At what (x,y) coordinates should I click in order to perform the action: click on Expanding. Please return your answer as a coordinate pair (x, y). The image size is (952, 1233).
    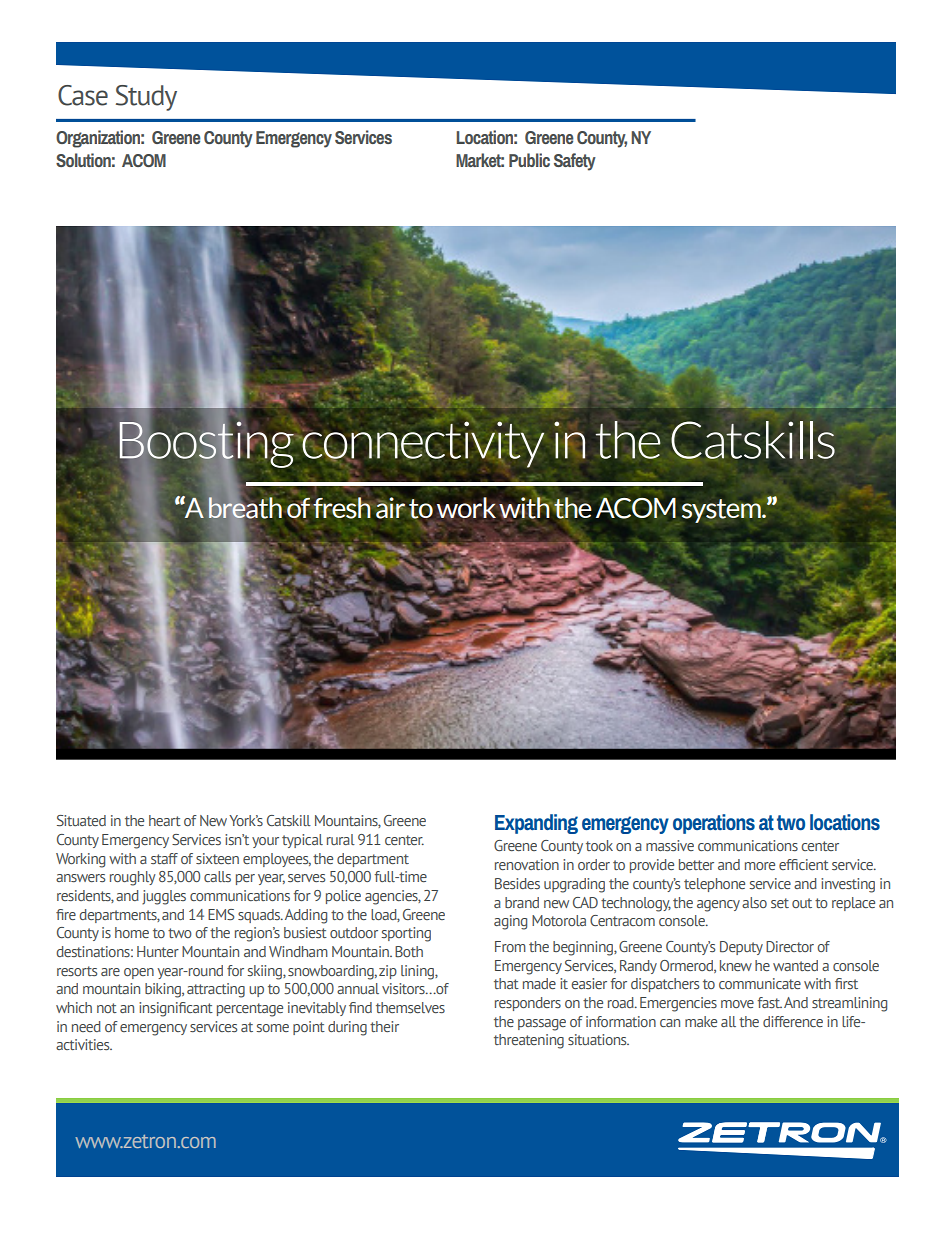
    Looking at the image, I should click on (536, 824).
